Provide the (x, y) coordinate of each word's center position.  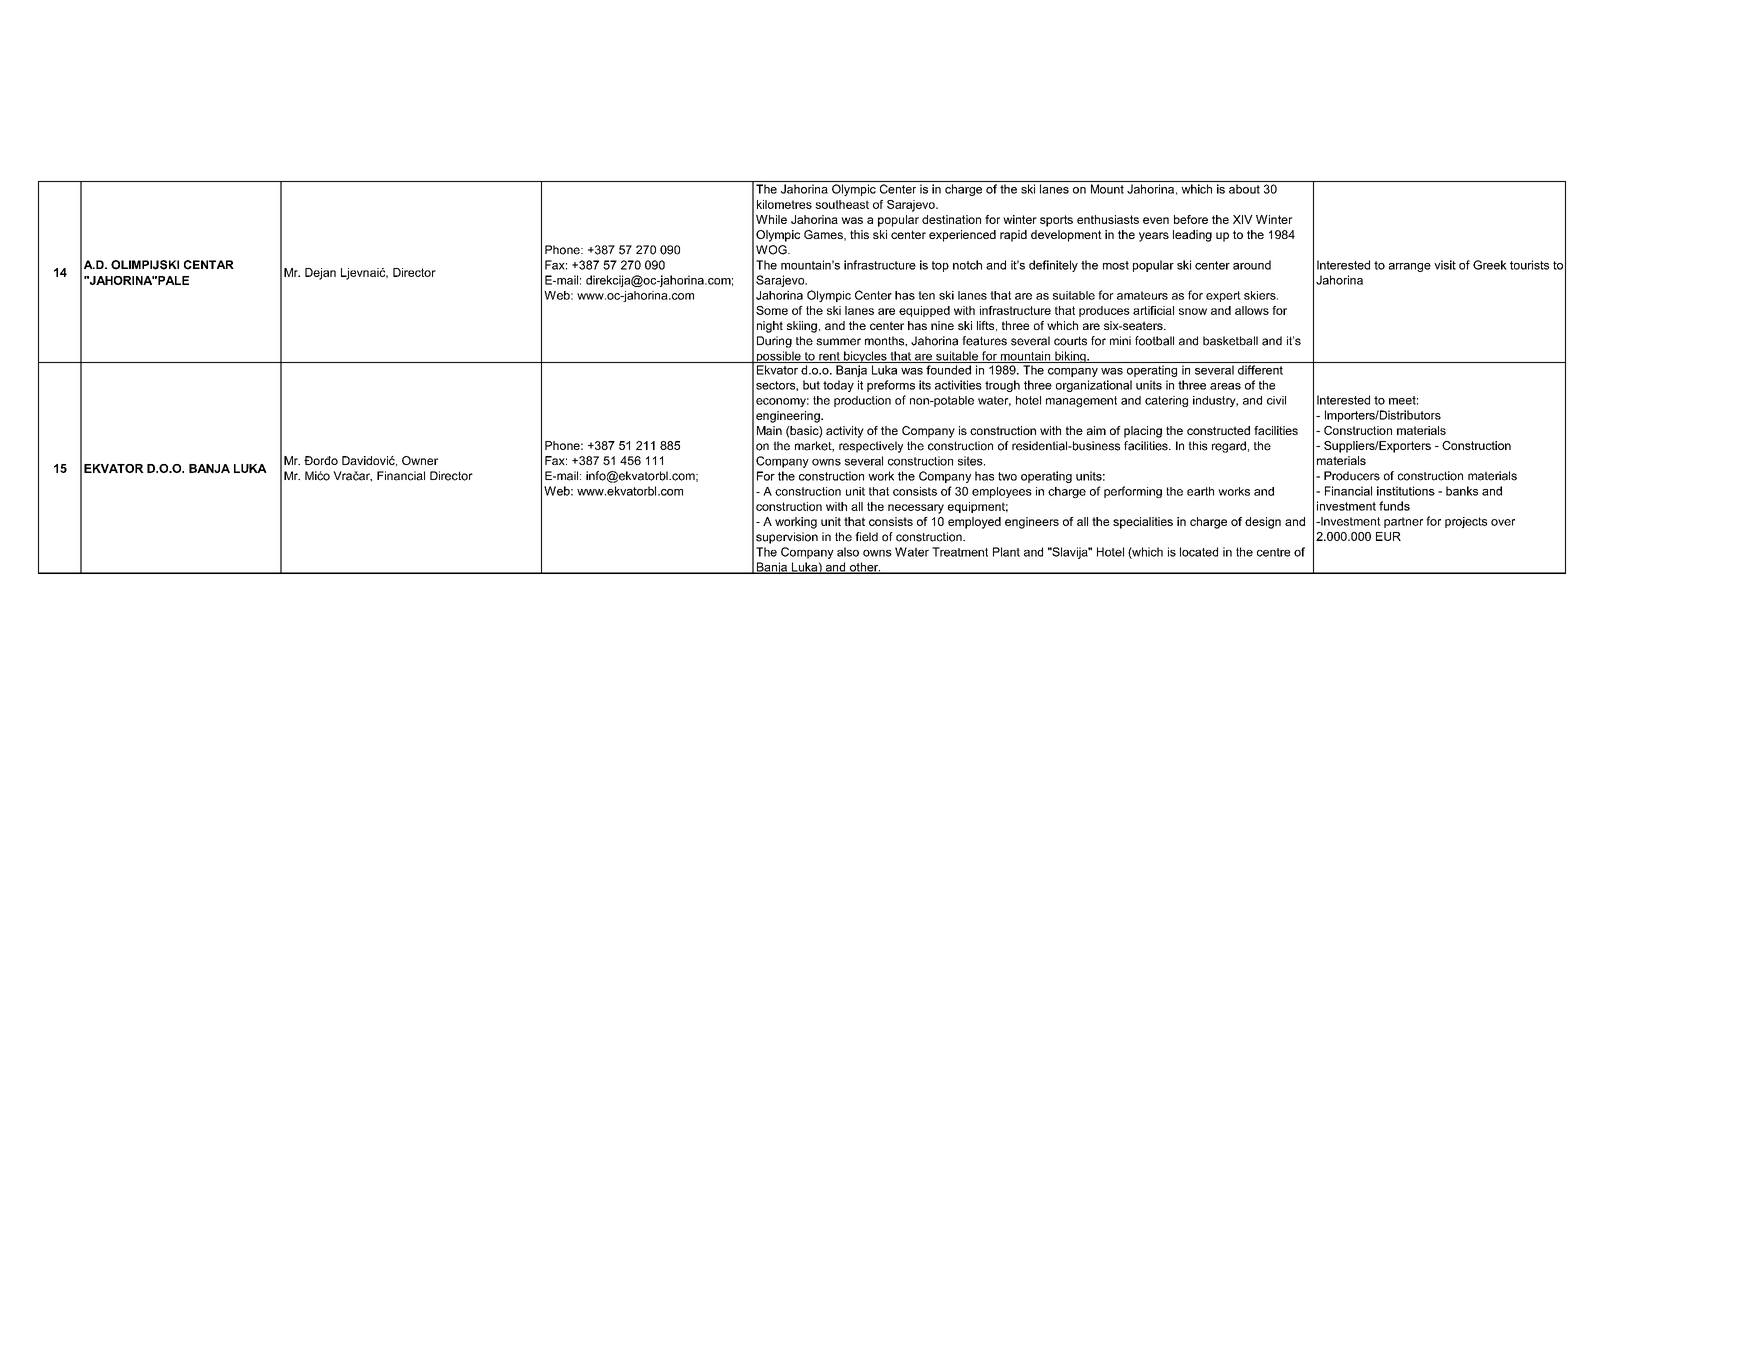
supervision (787, 538)
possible (778, 357)
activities (958, 385)
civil (1276, 400)
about (1244, 189)
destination (951, 219)
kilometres (784, 204)
